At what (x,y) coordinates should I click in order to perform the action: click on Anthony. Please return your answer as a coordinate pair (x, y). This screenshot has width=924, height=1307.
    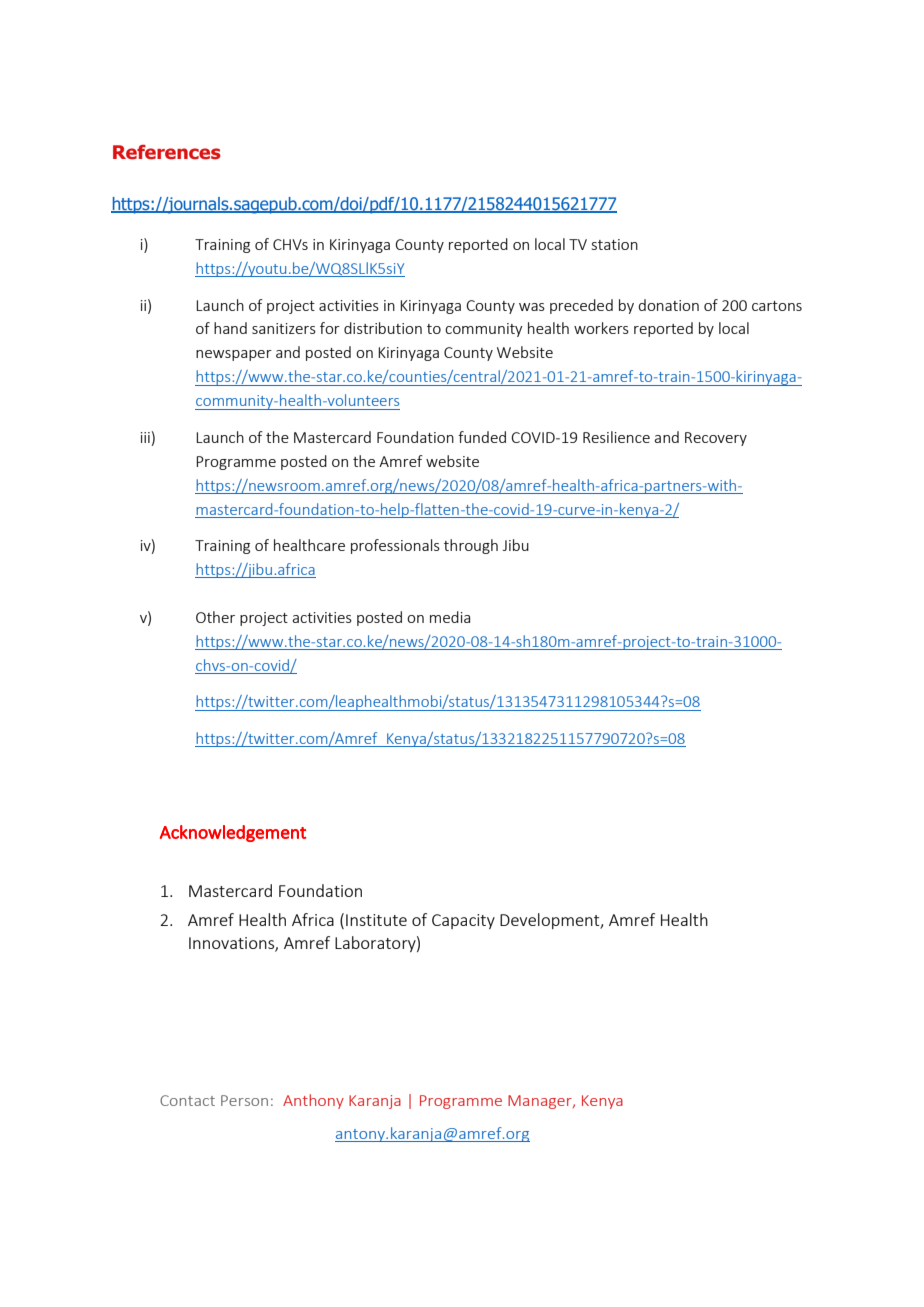
    Looking at the image, I should click on (313, 1101).
